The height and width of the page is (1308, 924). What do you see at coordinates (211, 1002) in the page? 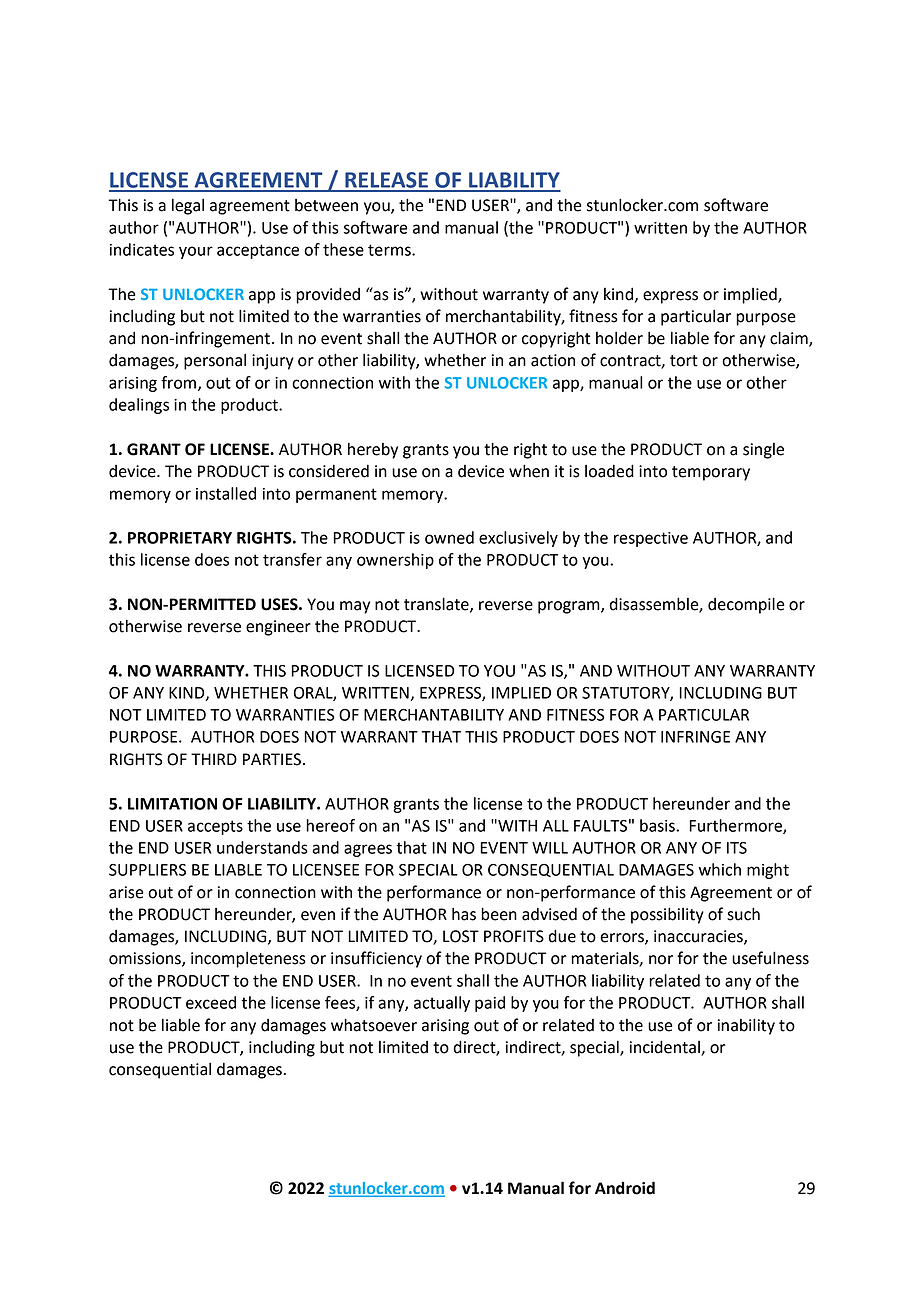
I see `exceed` at bounding box center [211, 1002].
